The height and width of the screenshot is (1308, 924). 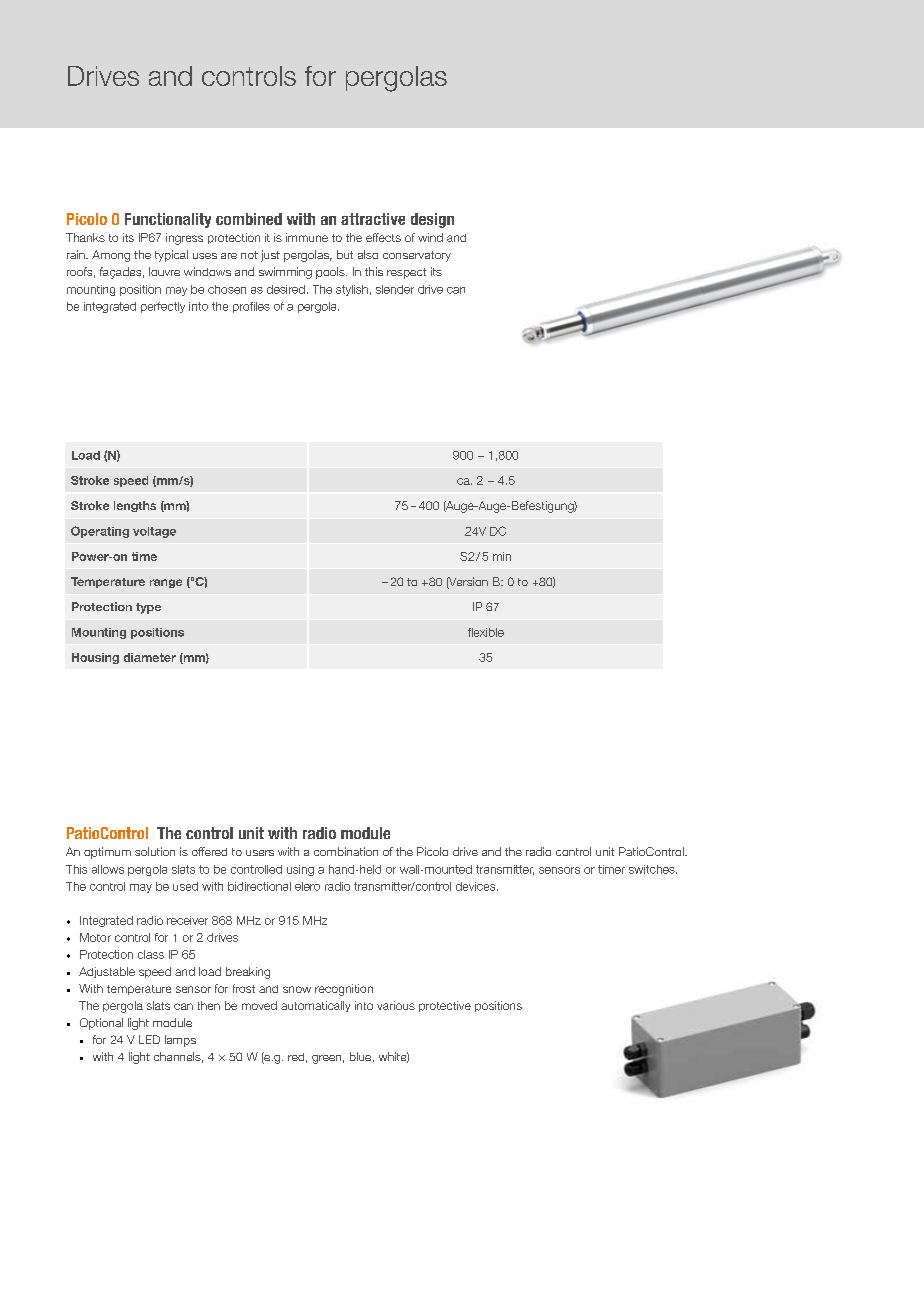 What do you see at coordinates (155, 851) in the screenshot?
I see `solution` at bounding box center [155, 851].
